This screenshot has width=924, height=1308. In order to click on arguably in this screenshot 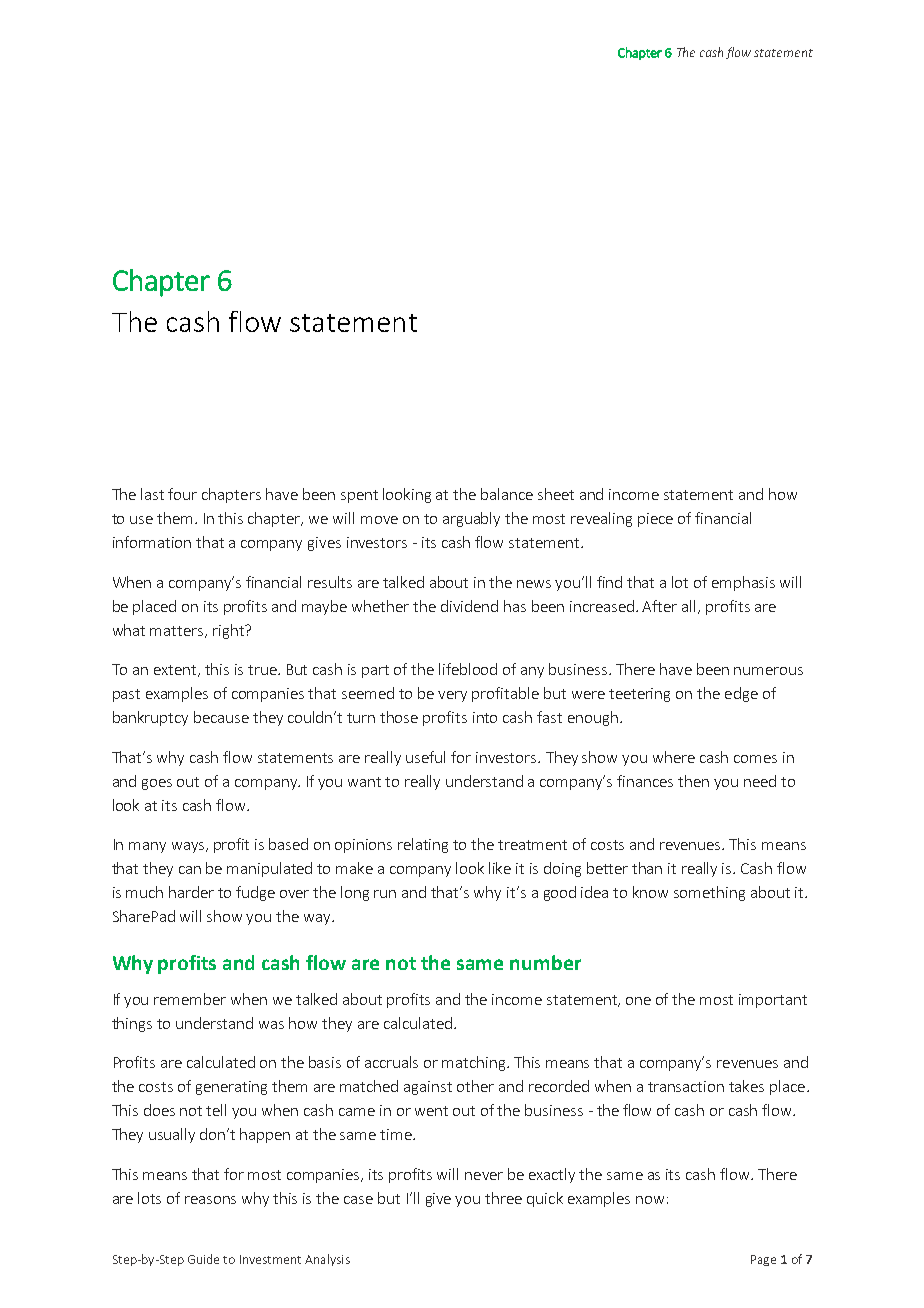, I will do `click(471, 519)`.
